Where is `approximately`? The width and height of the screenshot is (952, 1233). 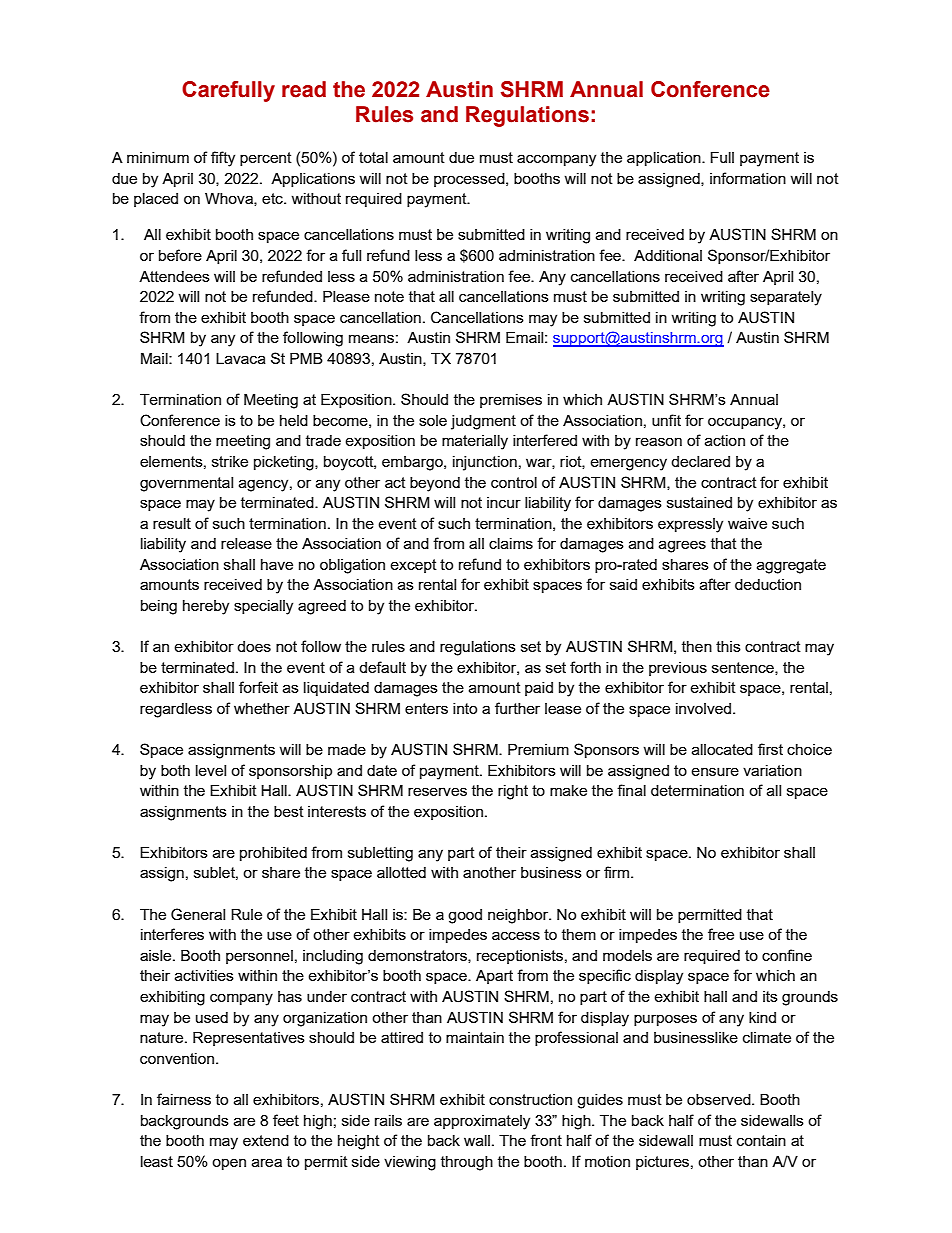
approximately is located at coordinates (482, 1122).
